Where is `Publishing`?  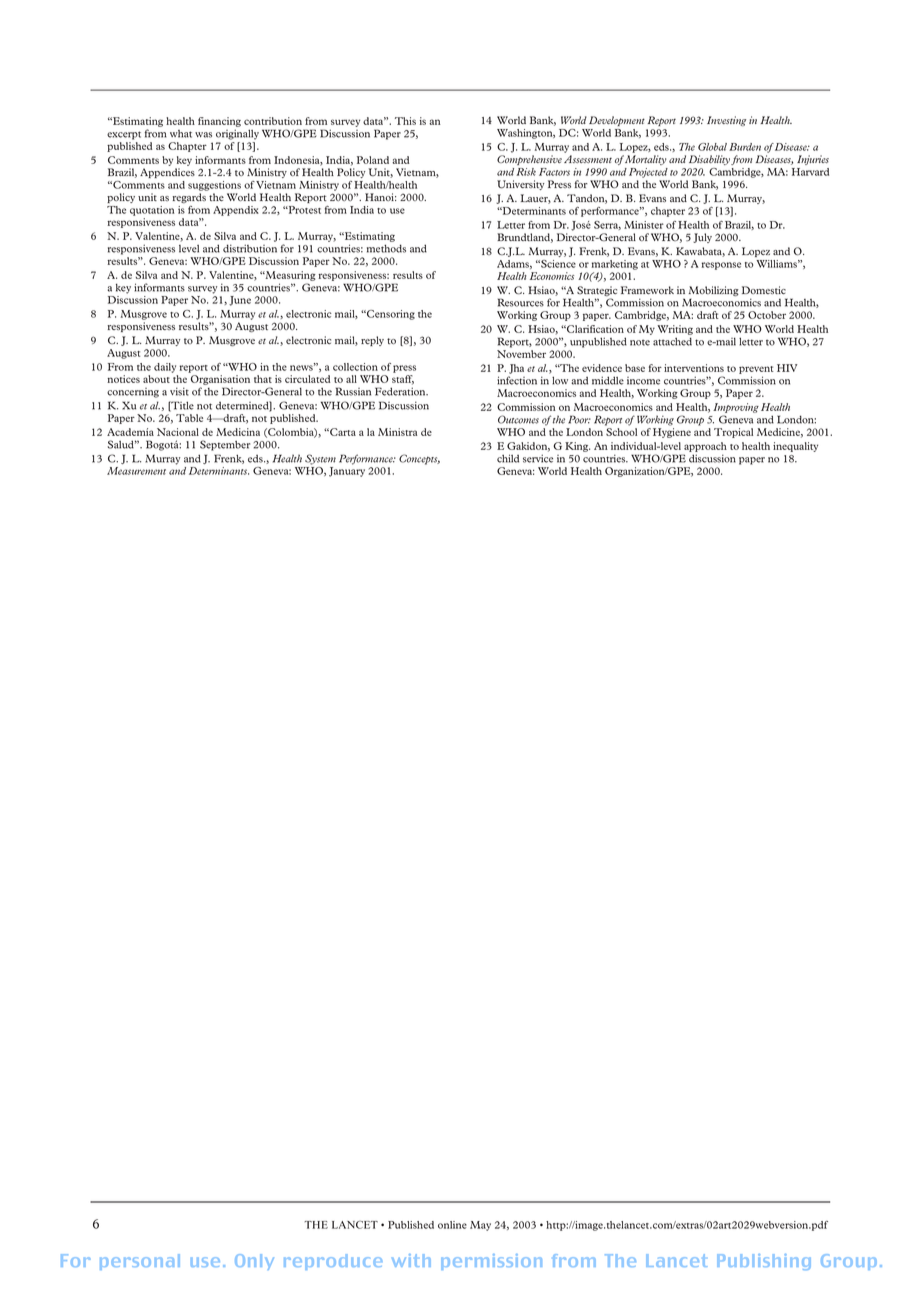 Publishing is located at coordinates (764, 1262).
